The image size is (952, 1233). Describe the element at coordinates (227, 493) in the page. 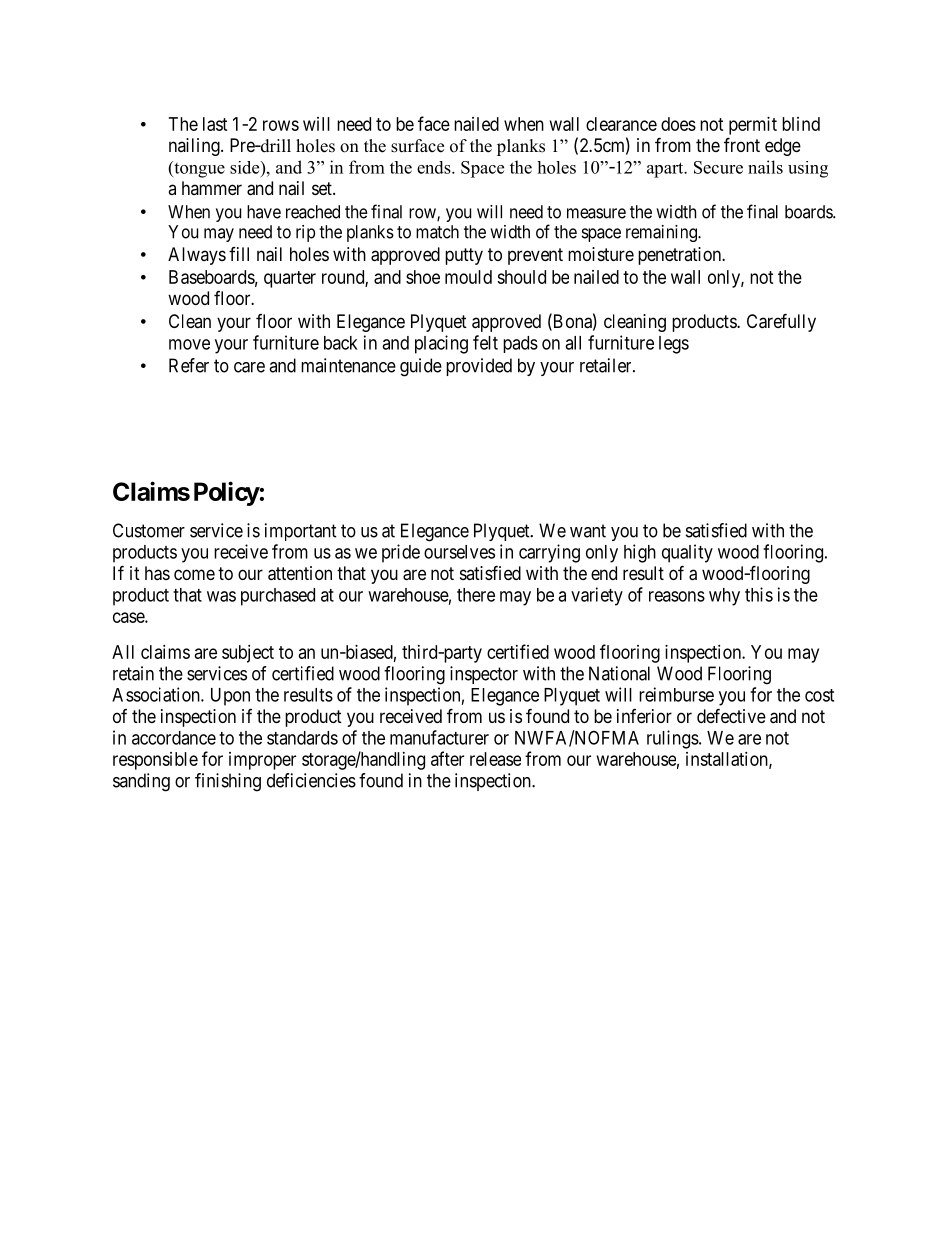

I see `Policy` at that location.
